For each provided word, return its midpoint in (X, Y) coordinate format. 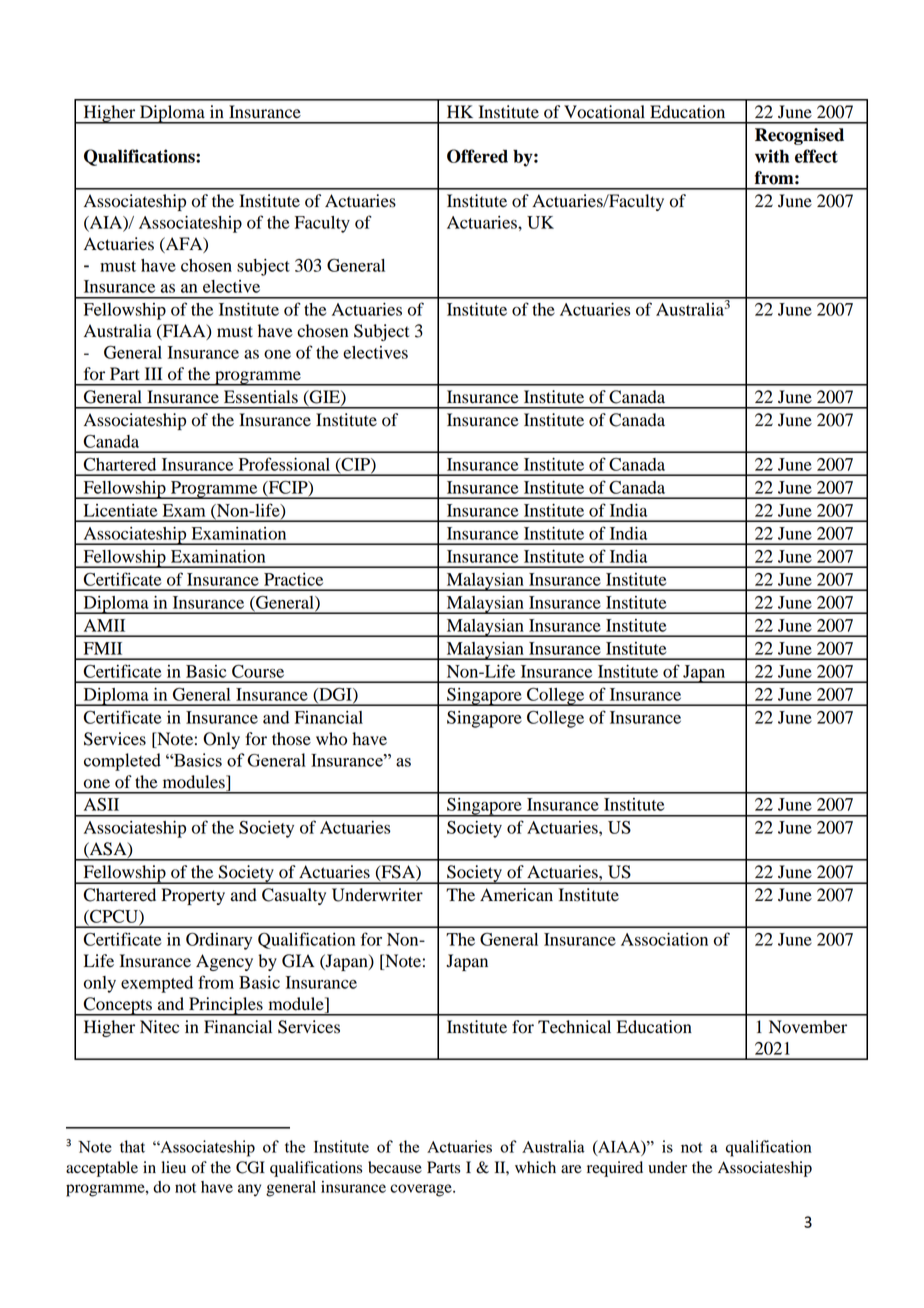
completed (122, 762)
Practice (293, 579)
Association (664, 939)
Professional (284, 464)
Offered (477, 156)
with (772, 156)
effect (816, 156)
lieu (173, 1167)
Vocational (604, 112)
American (516, 895)
